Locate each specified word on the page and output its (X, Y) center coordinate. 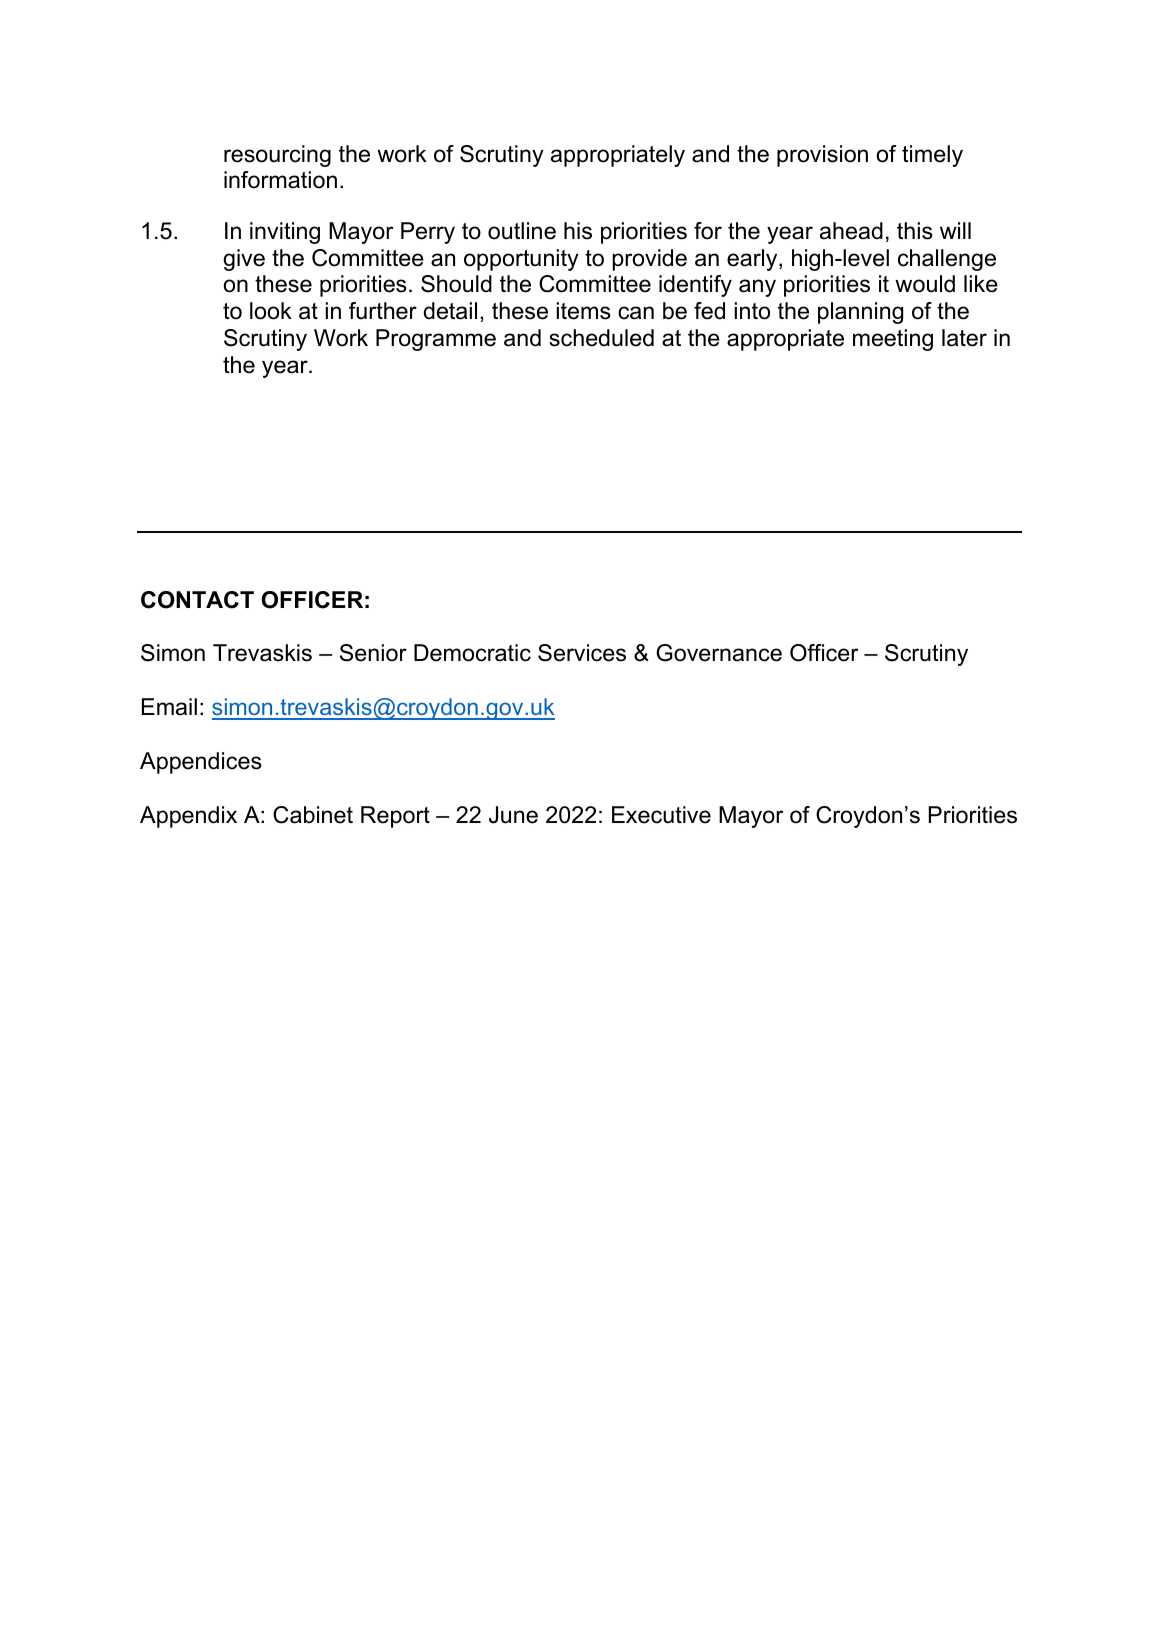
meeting (893, 340)
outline (522, 231)
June (513, 815)
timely (932, 156)
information (280, 180)
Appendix (188, 817)
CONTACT (197, 600)
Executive (661, 815)
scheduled (601, 338)
